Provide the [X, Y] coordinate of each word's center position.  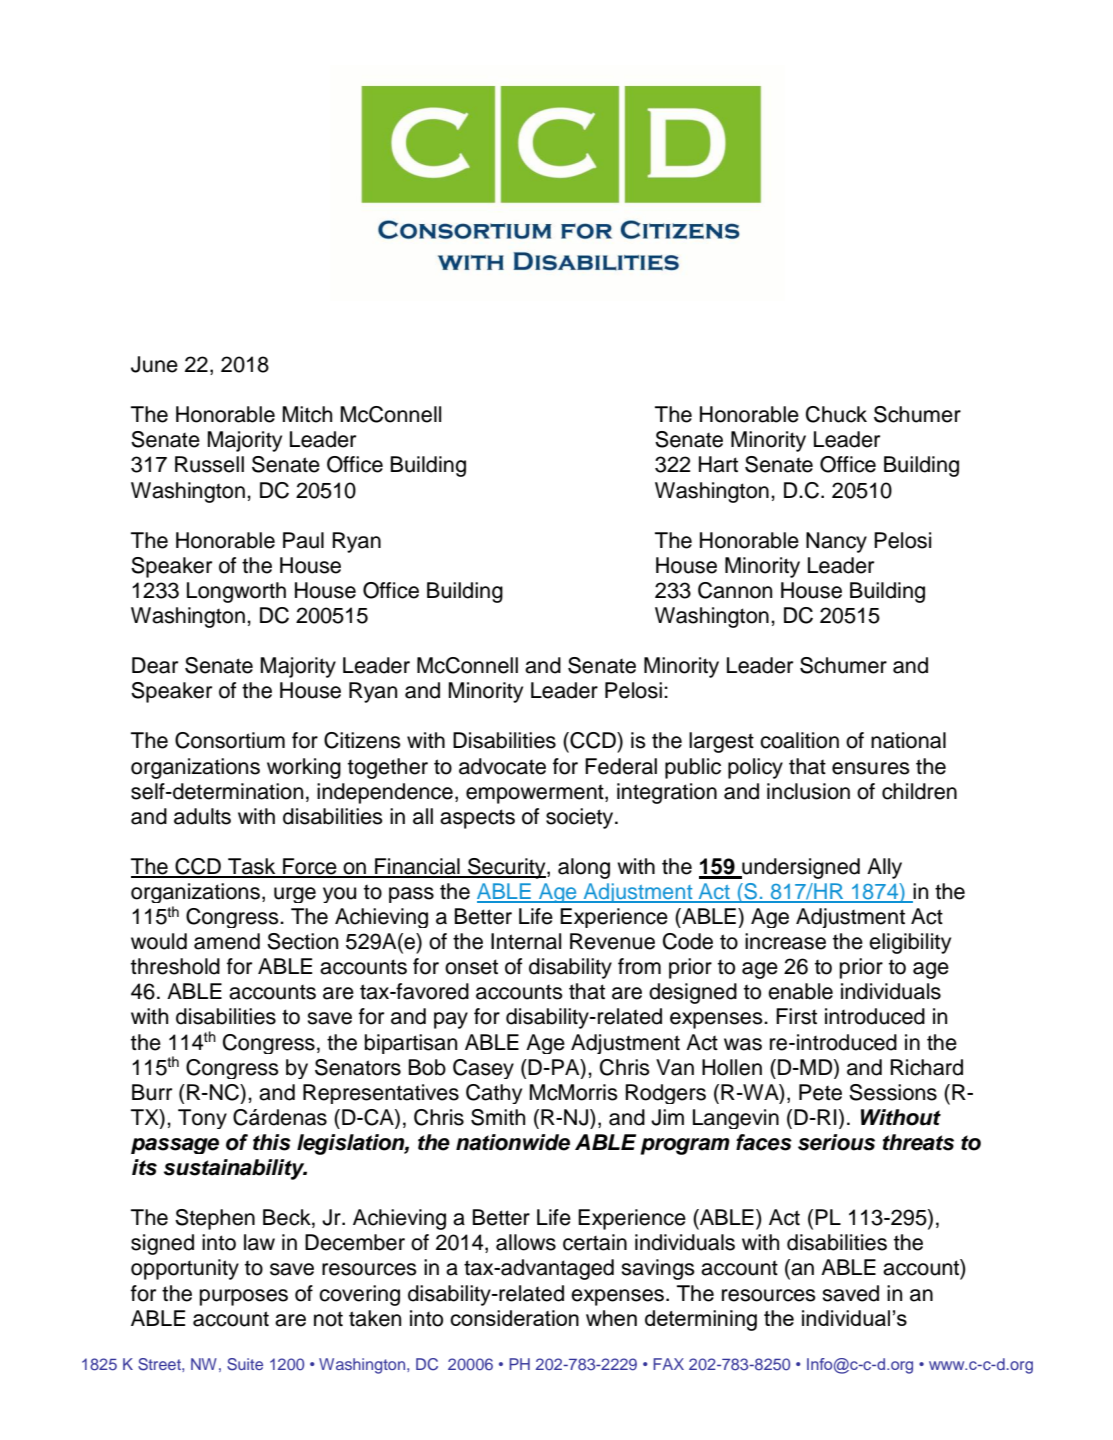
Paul [303, 540]
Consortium [230, 740]
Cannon [735, 590]
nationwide [513, 1142]
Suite [245, 1364]
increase [785, 941]
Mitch [307, 414]
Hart [718, 464]
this [272, 1142]
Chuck [836, 414]
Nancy [836, 542]
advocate [502, 766]
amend [227, 941]
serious [836, 1142]
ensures [871, 768]
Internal [526, 941]
